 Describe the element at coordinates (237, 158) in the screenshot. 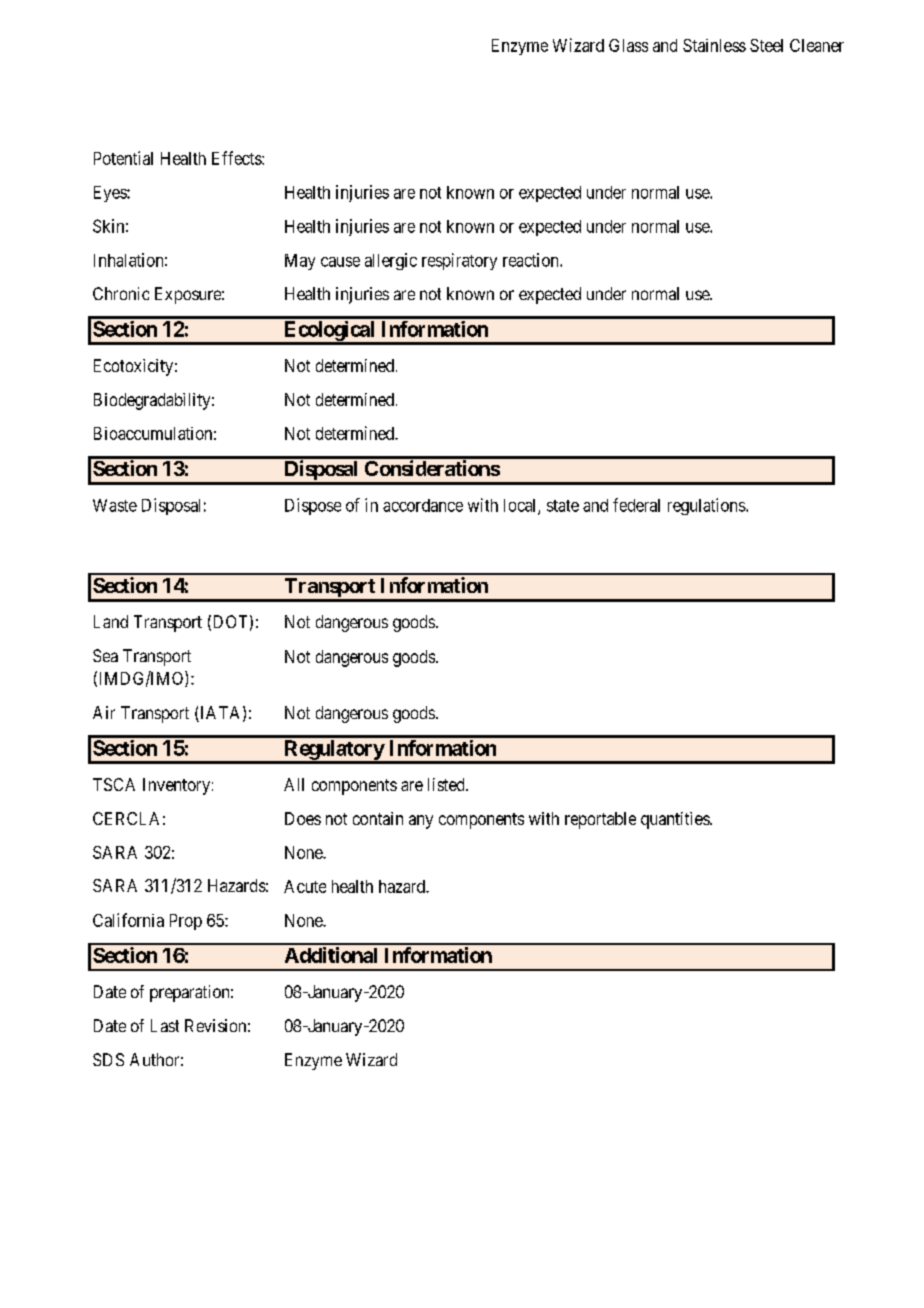

I see `Effects` at that location.
